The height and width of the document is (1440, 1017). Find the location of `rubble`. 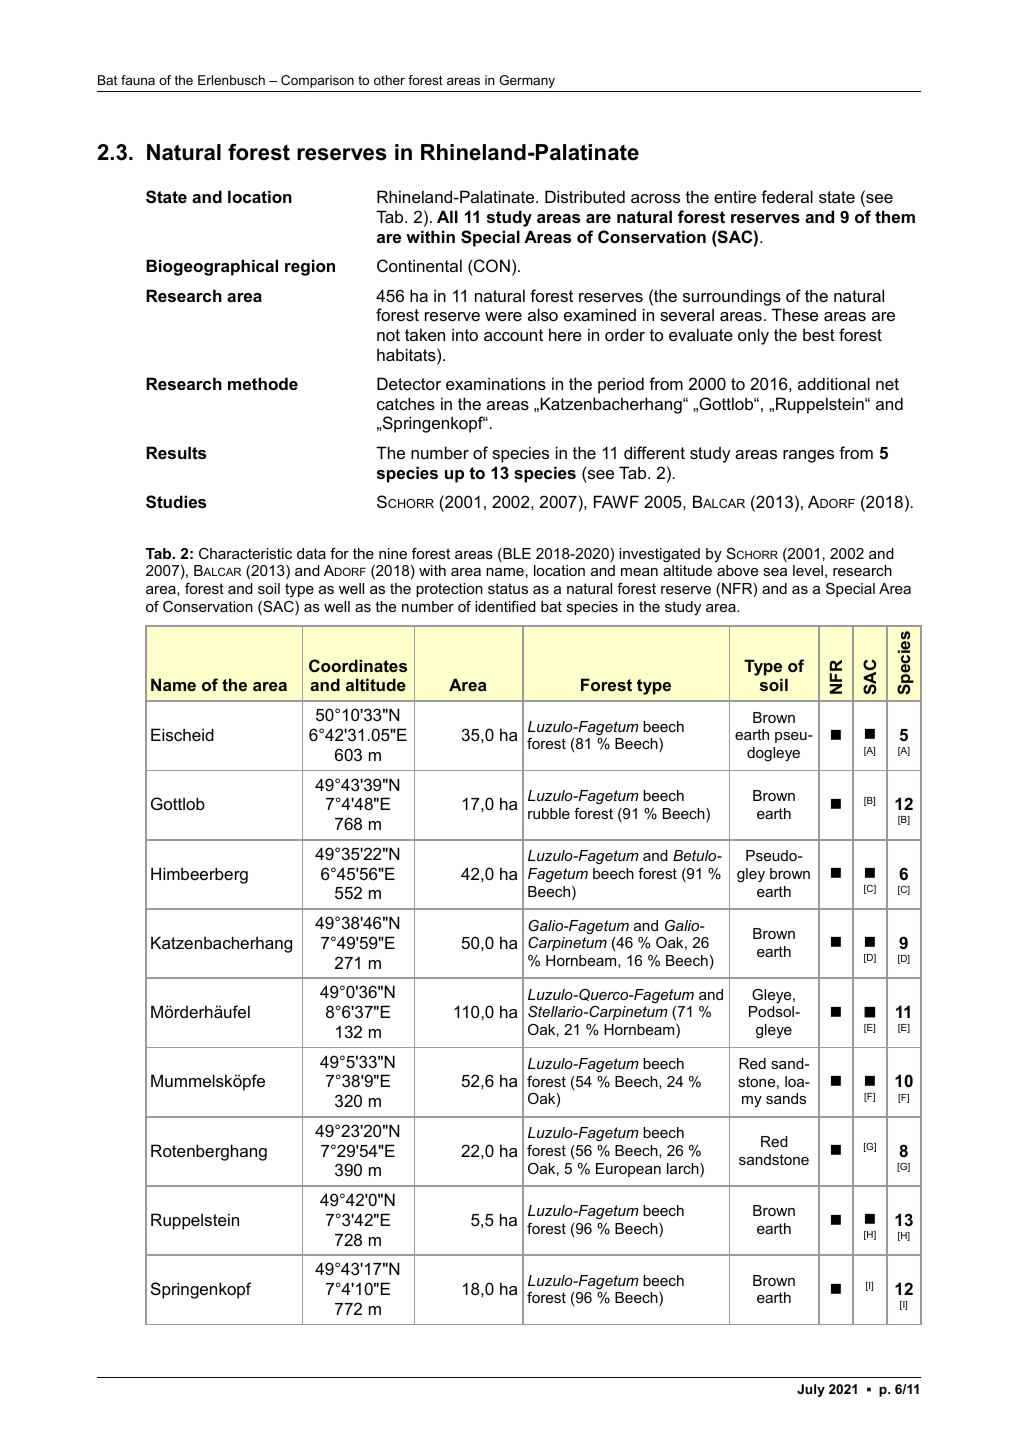

rubble is located at coordinates (549, 813).
